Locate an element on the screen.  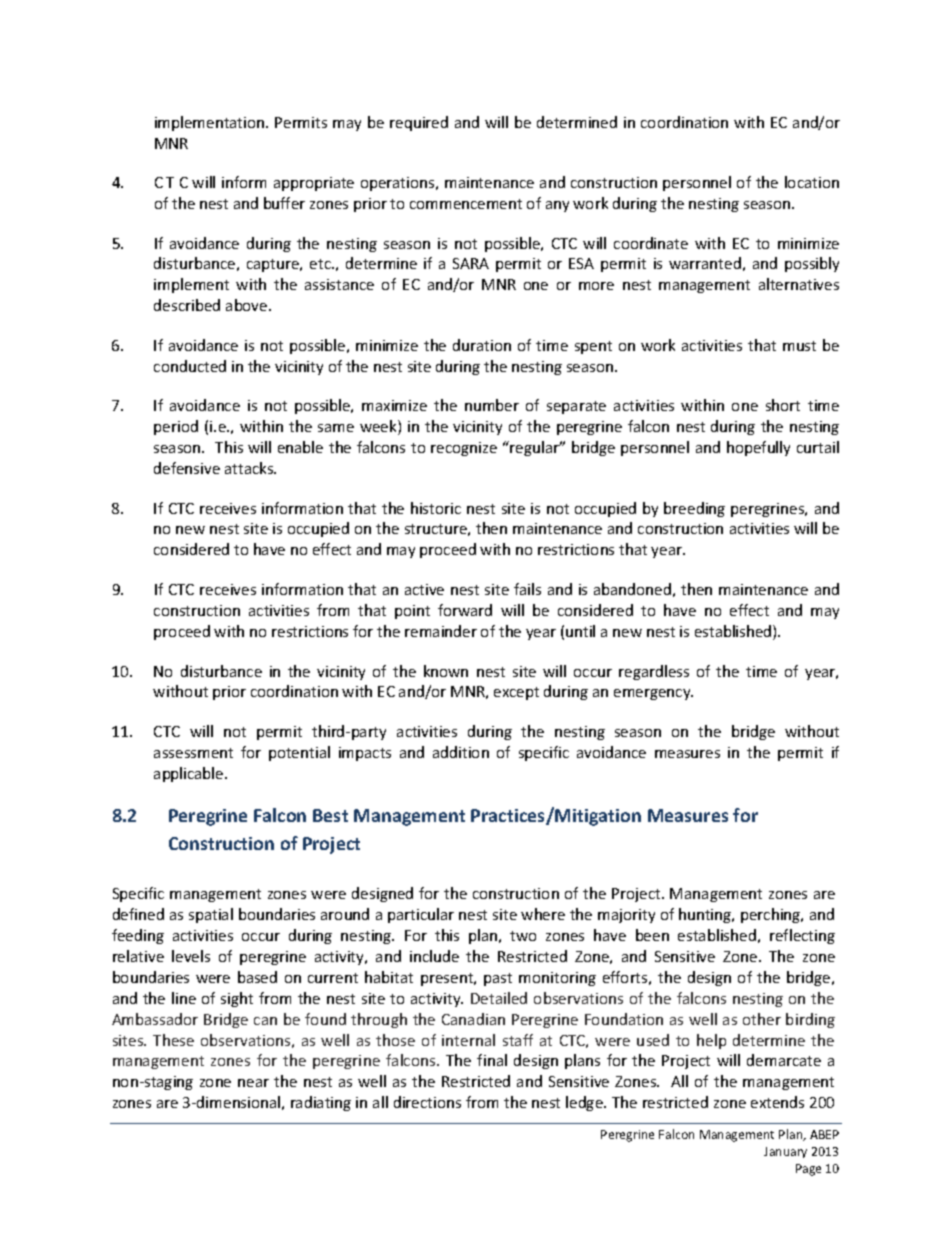
hunting is located at coordinates (706, 915).
